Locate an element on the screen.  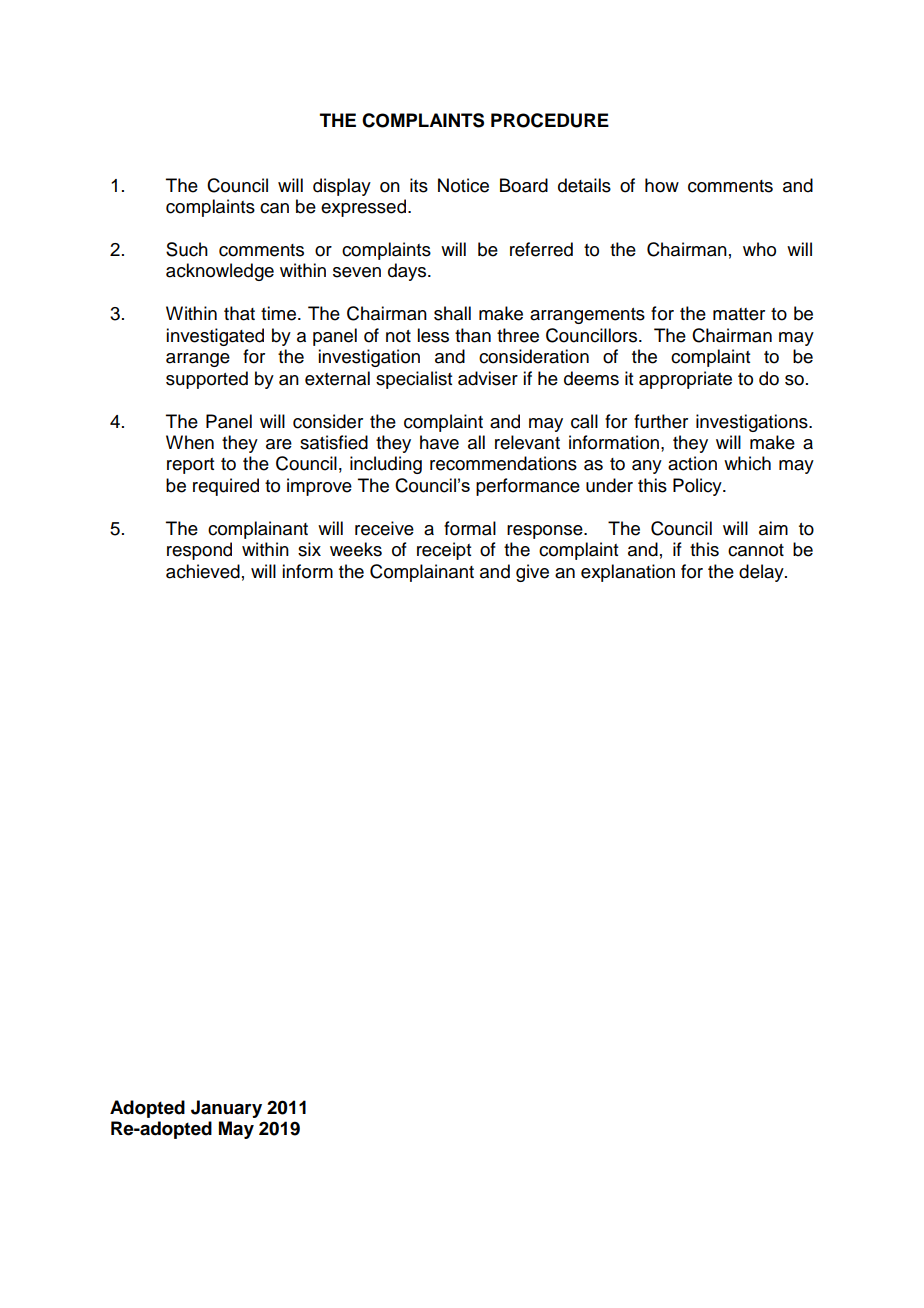
January is located at coordinates (226, 1109).
